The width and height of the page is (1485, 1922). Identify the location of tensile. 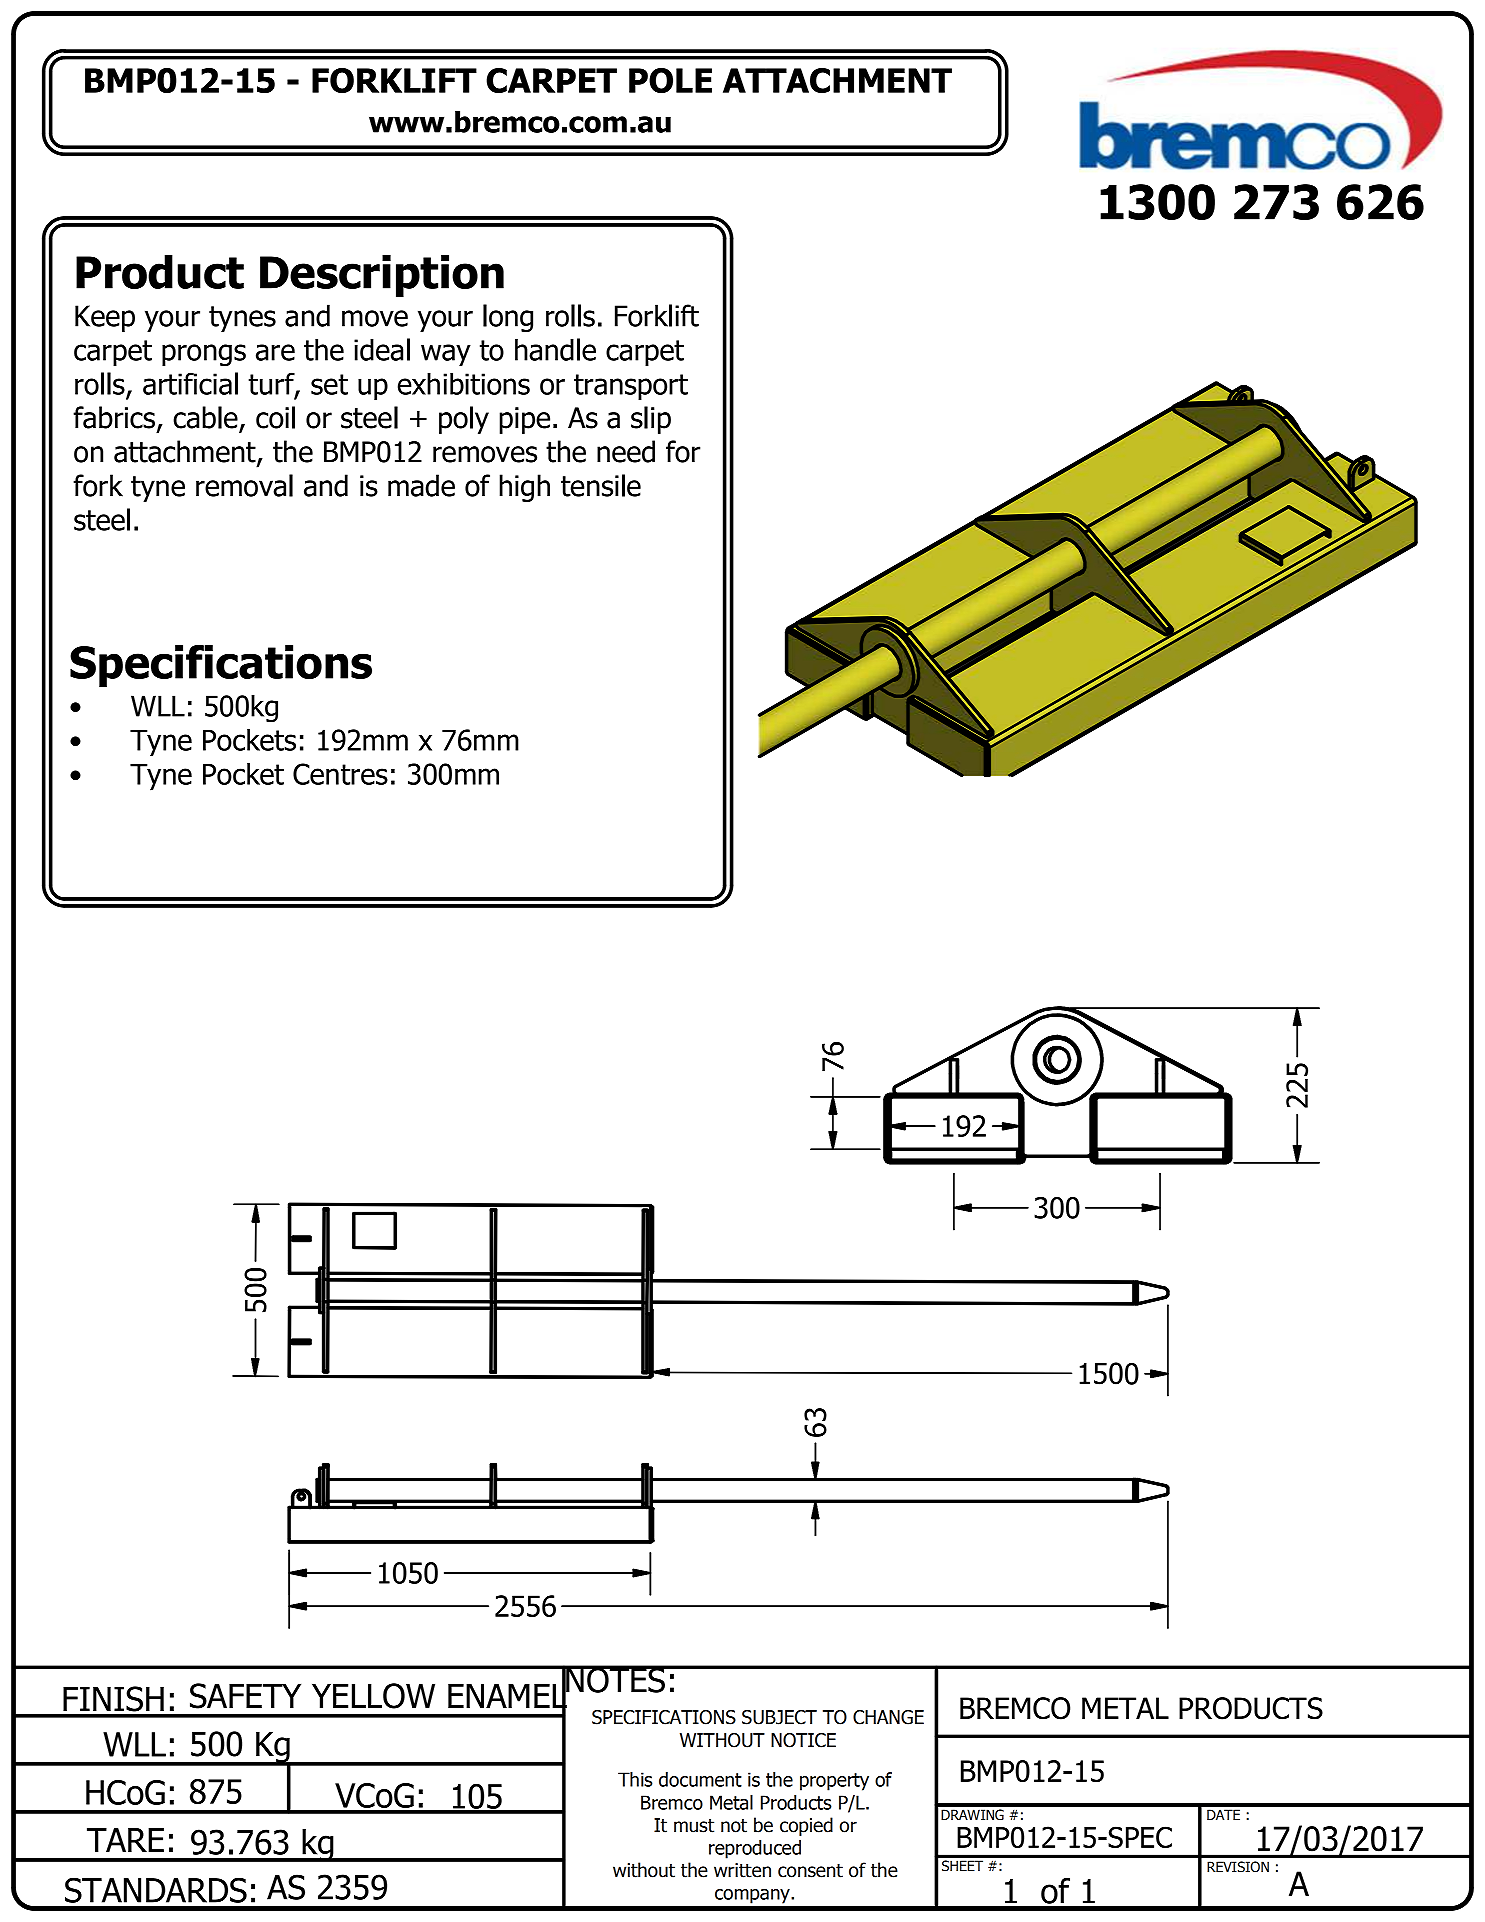
(601, 485).
